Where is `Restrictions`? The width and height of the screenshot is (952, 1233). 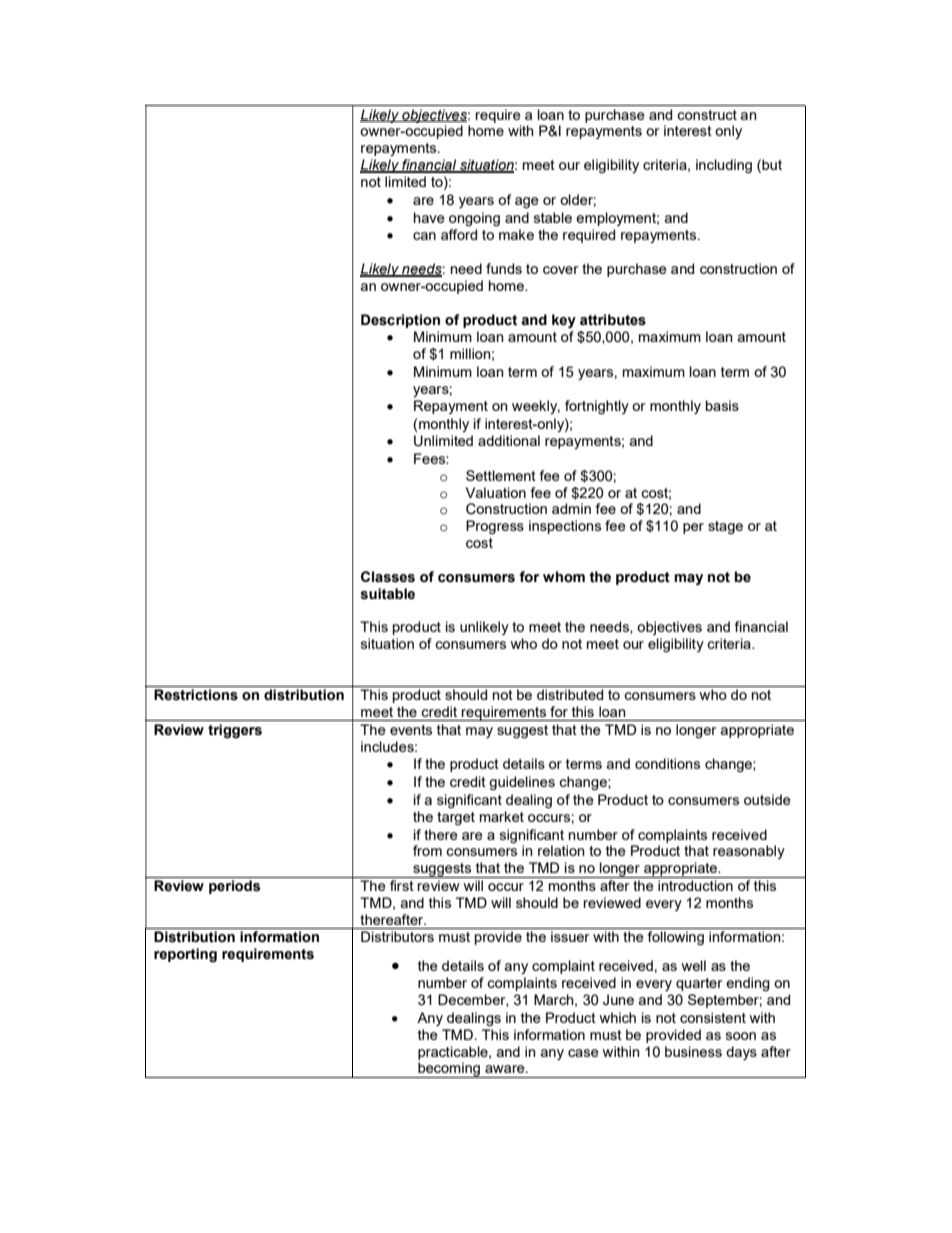 Restrictions is located at coordinates (196, 695).
